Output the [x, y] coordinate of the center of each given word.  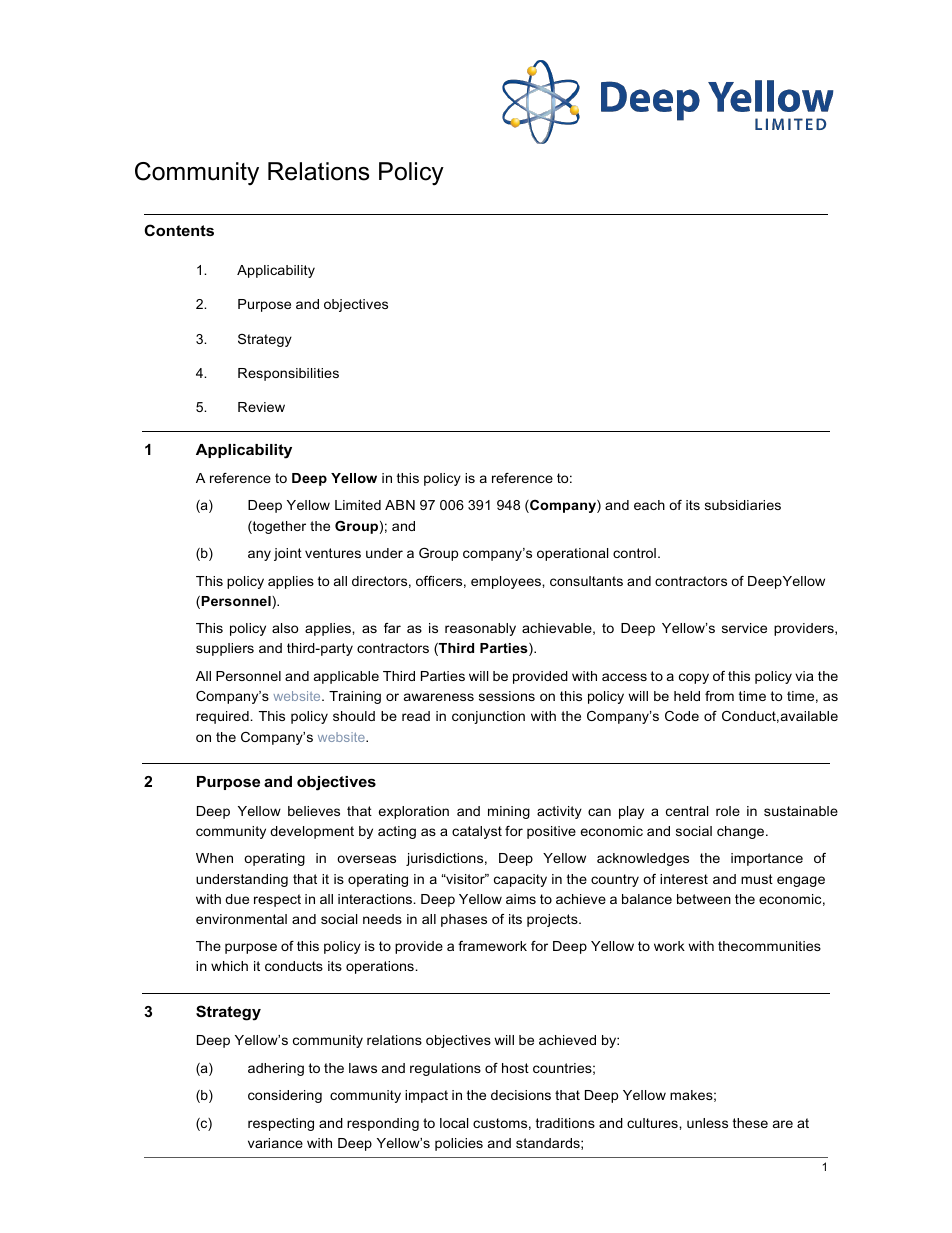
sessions [507, 696]
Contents [179, 230]
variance [275, 1143]
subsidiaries [743, 505]
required [223, 717]
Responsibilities [288, 374]
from [719, 696]
